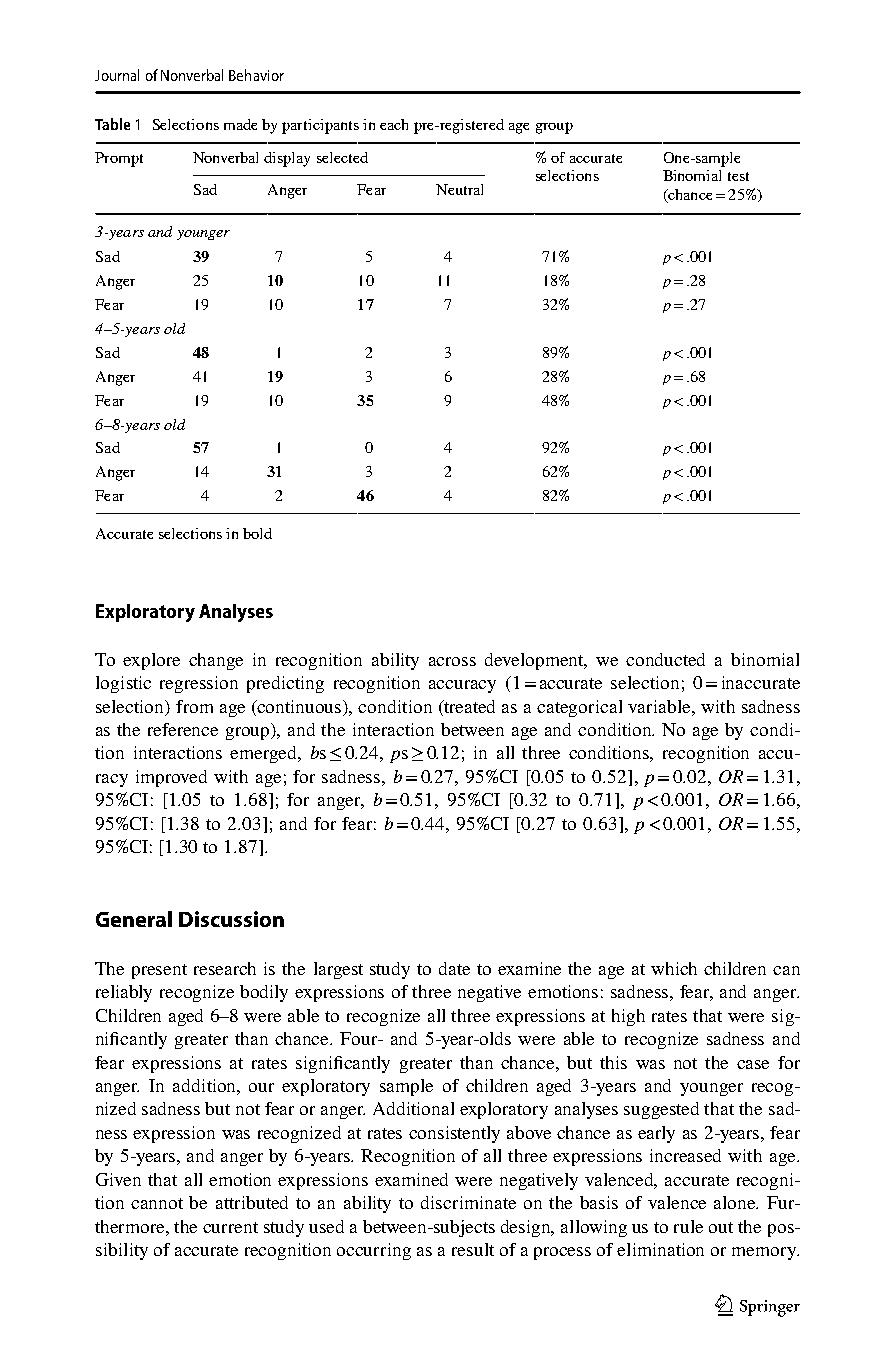  Describe the element at coordinates (225, 968) in the image. I see `research` at that location.
